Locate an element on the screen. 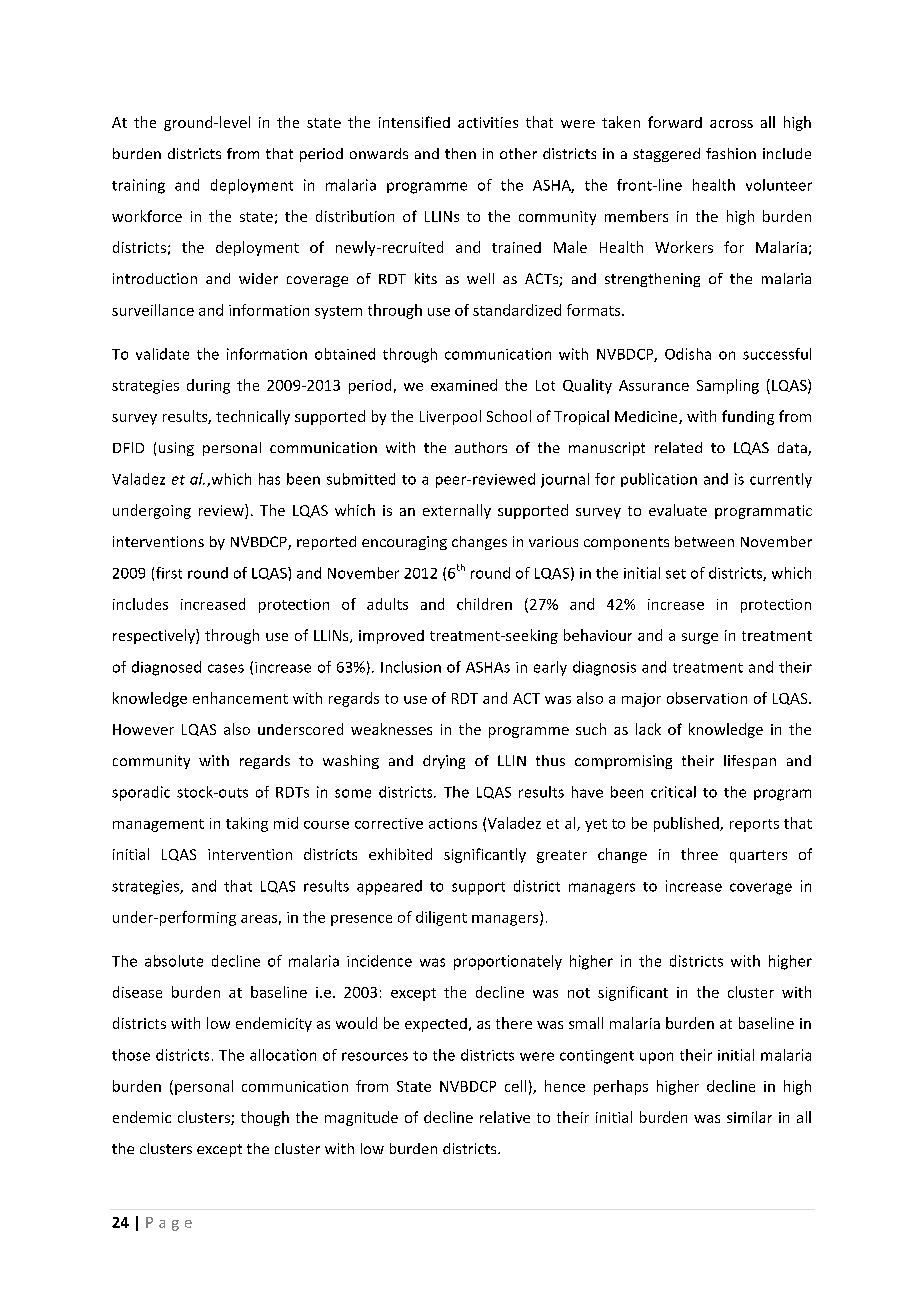 The width and height of the screenshot is (924, 1308). training is located at coordinates (138, 186).
